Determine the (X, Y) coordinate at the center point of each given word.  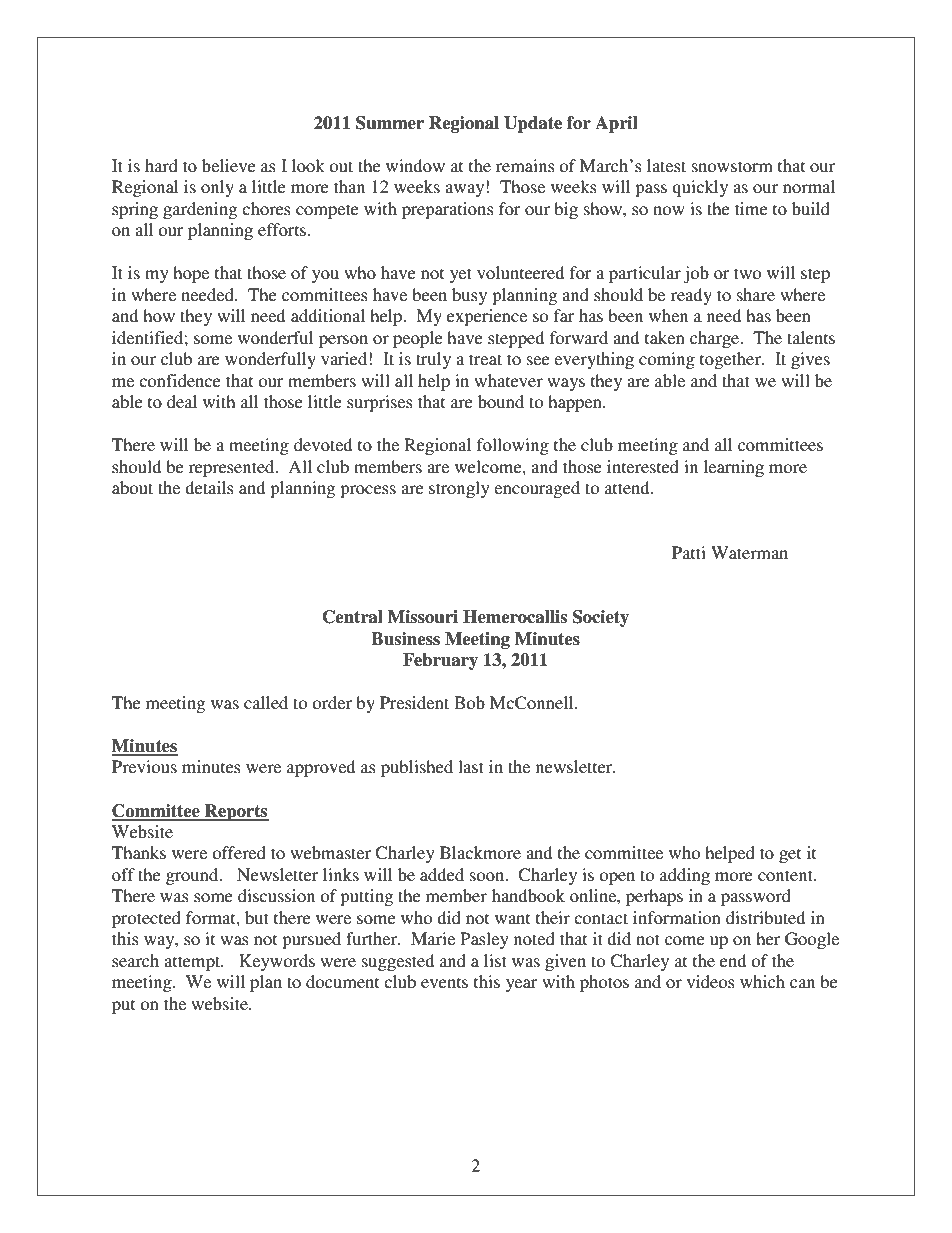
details (209, 487)
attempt (193, 963)
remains (525, 165)
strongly (459, 489)
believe (229, 165)
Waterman (749, 552)
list (495, 960)
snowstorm (732, 166)
